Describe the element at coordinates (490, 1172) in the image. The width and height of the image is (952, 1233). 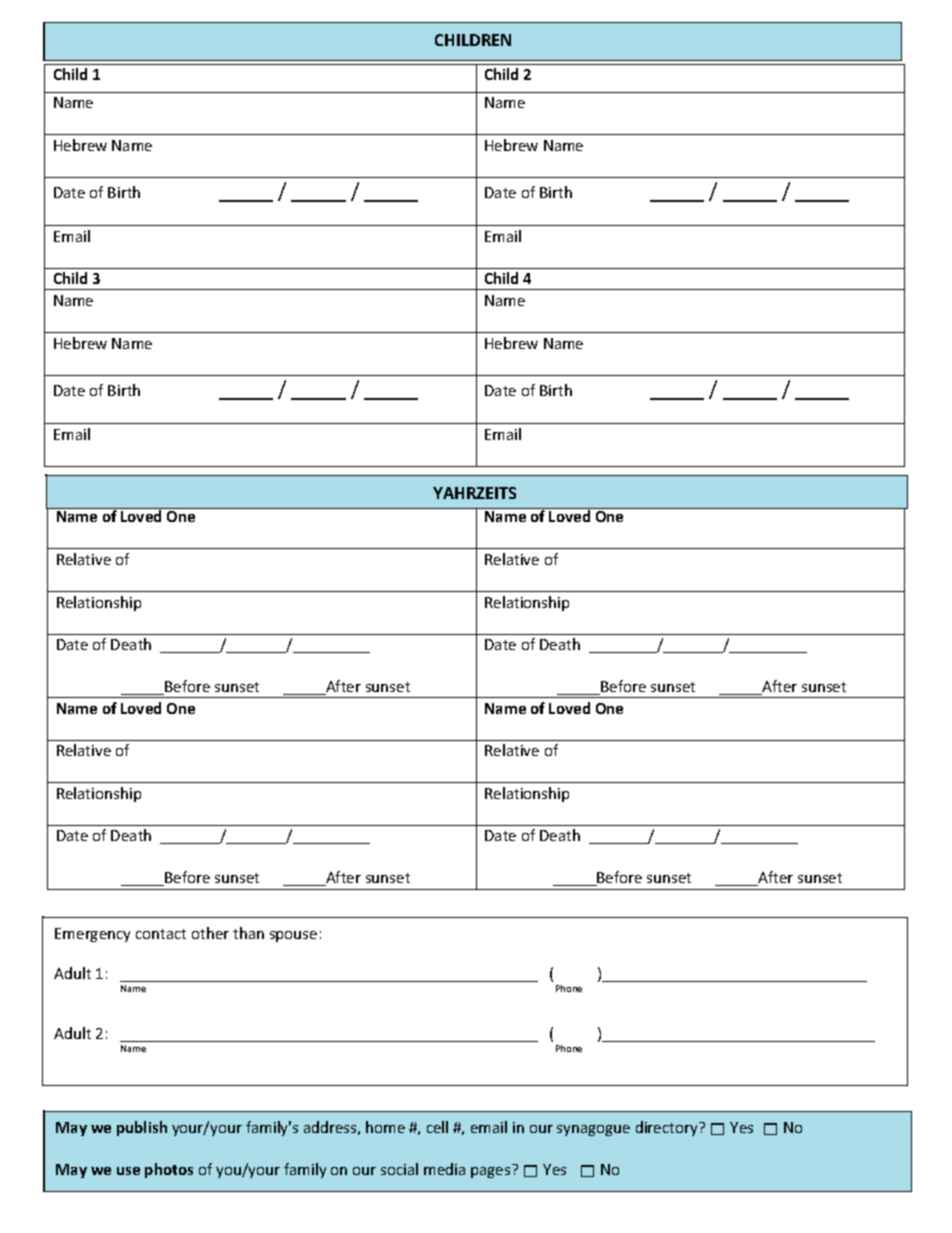
I see `pages` at that location.
